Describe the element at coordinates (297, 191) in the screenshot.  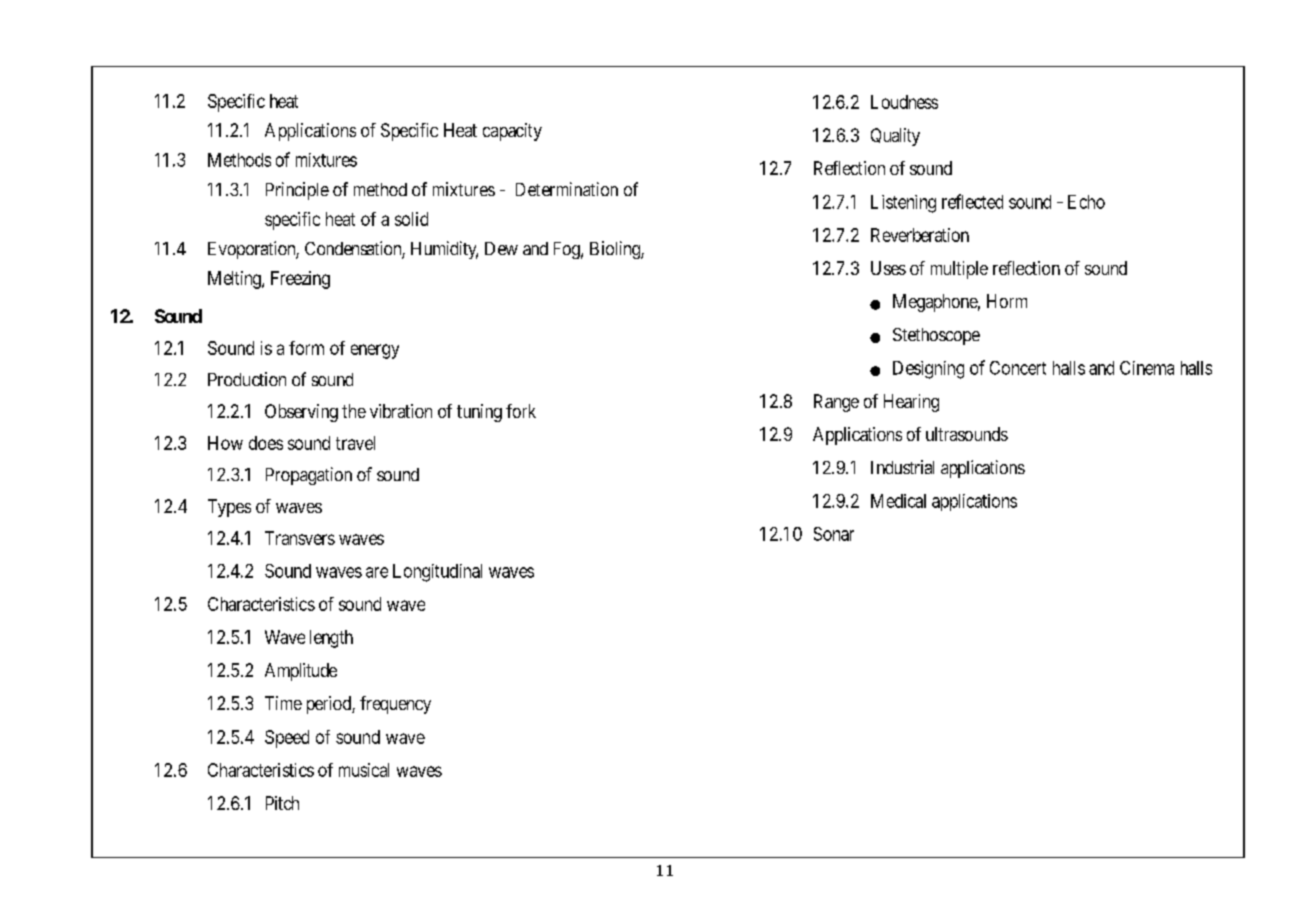
I see `Principle` at that location.
